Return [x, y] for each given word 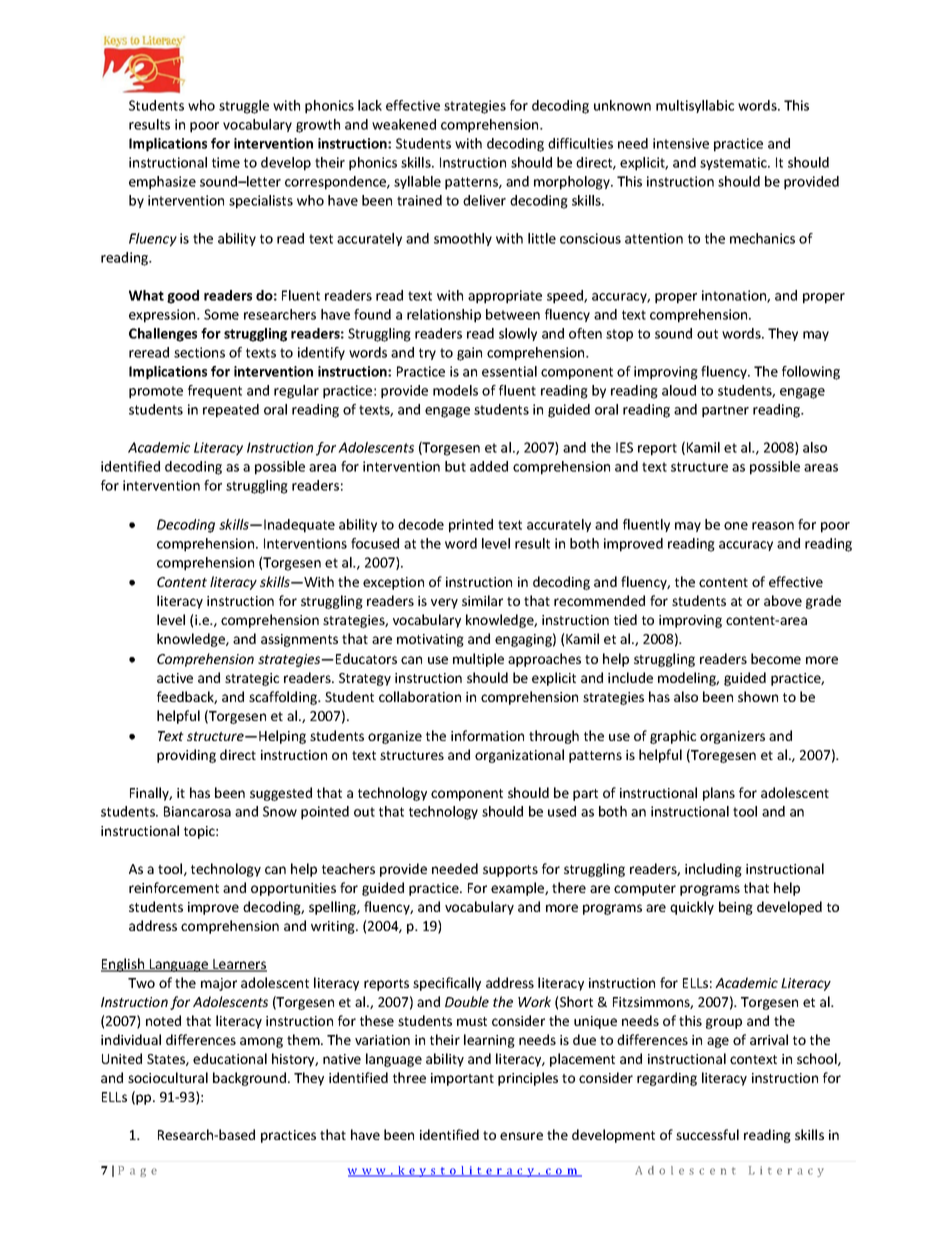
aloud [679, 390]
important [462, 1079]
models [455, 390]
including [713, 870]
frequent [215, 392]
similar [482, 600]
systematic [734, 163]
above [783, 600]
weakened [404, 124]
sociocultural [168, 1077]
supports [510, 871]
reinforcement [174, 887]
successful [707, 1134]
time [226, 162]
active [175, 678]
